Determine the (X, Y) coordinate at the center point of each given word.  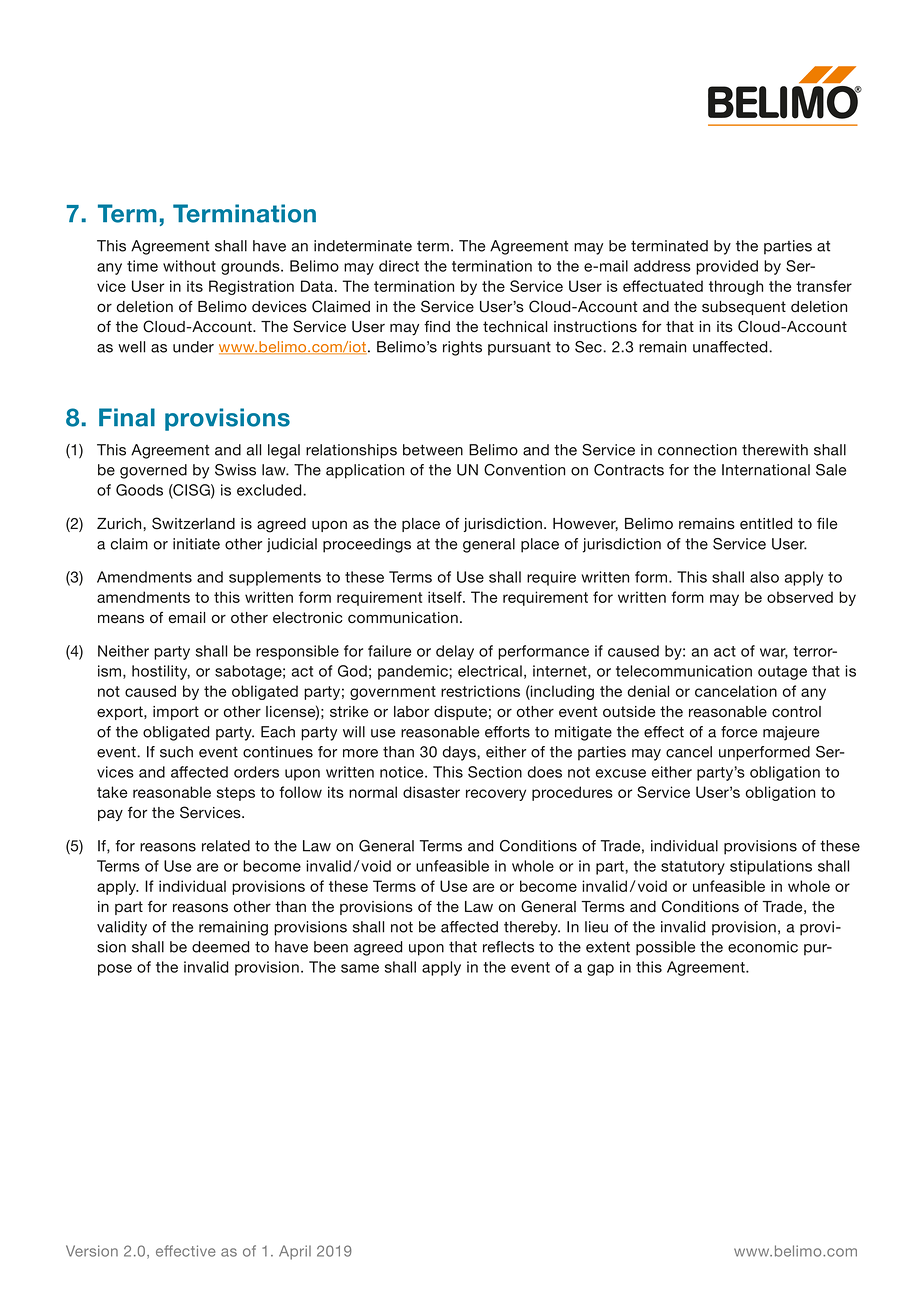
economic (763, 947)
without (189, 266)
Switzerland (193, 523)
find (437, 326)
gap (600, 970)
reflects (508, 947)
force (739, 732)
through (736, 287)
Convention (524, 470)
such (176, 752)
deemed (220, 947)
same (360, 968)
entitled (766, 524)
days (460, 753)
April (295, 1252)
